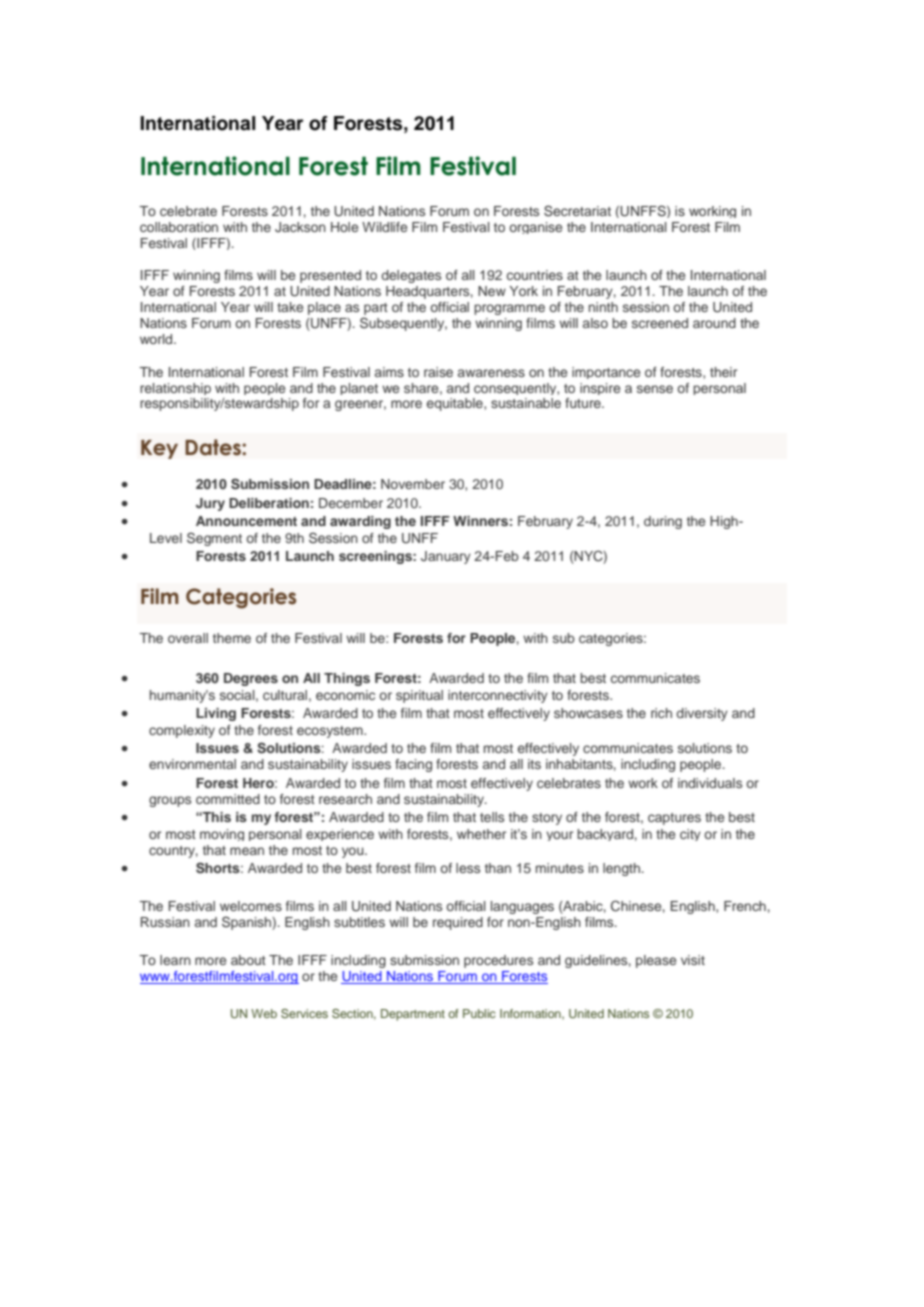  Describe the element at coordinates (232, 638) in the document. I see `theme` at that location.
